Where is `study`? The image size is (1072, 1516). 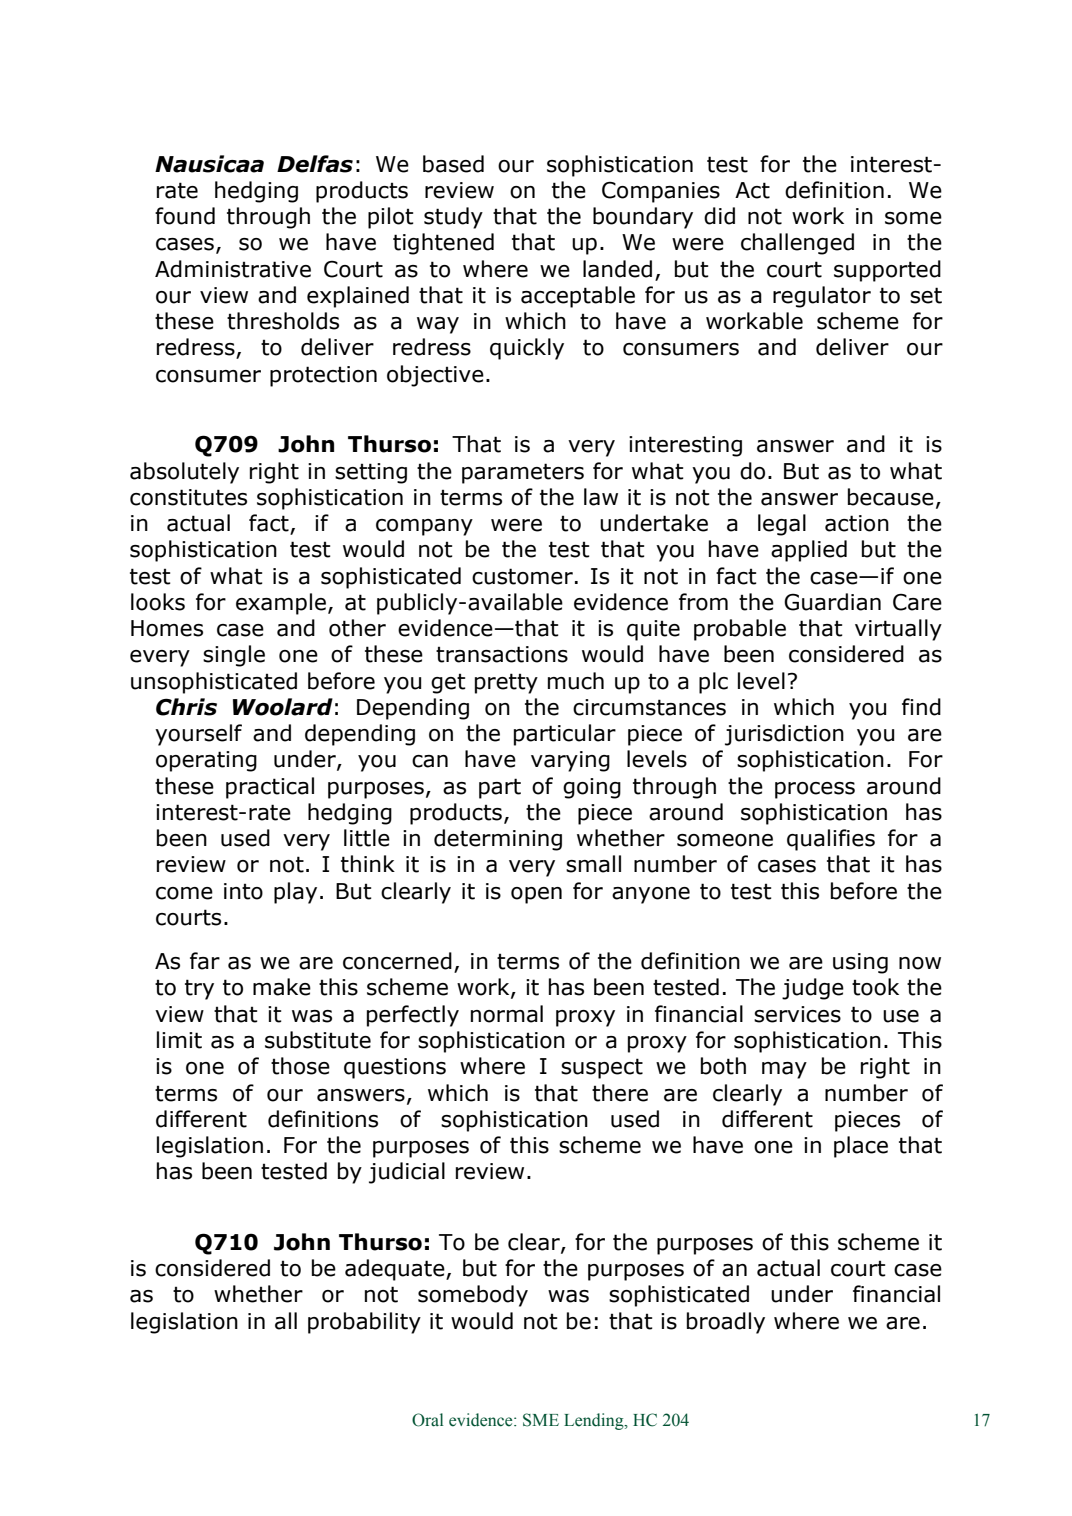 study is located at coordinates (453, 218).
